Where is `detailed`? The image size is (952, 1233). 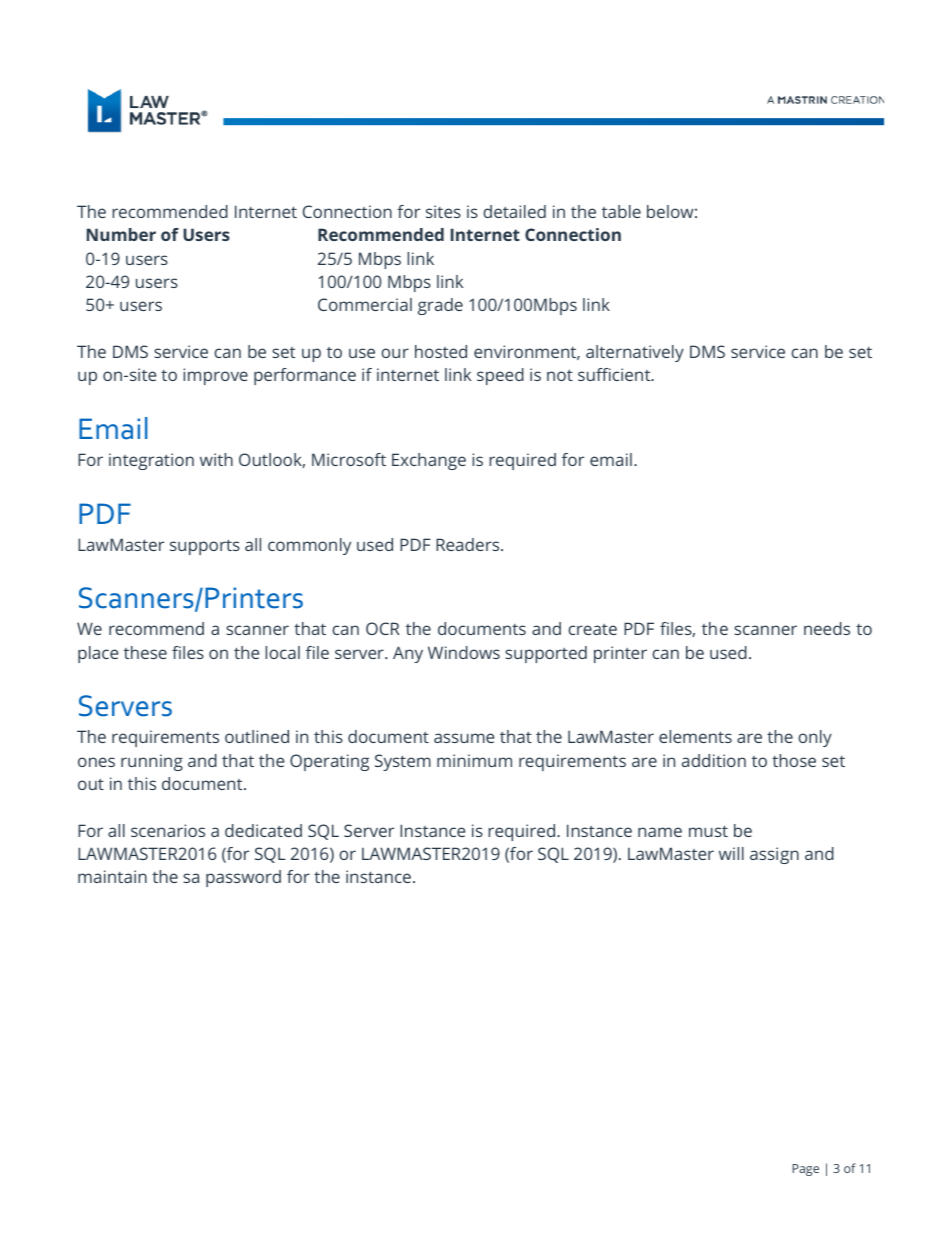 detailed is located at coordinates (514, 211).
